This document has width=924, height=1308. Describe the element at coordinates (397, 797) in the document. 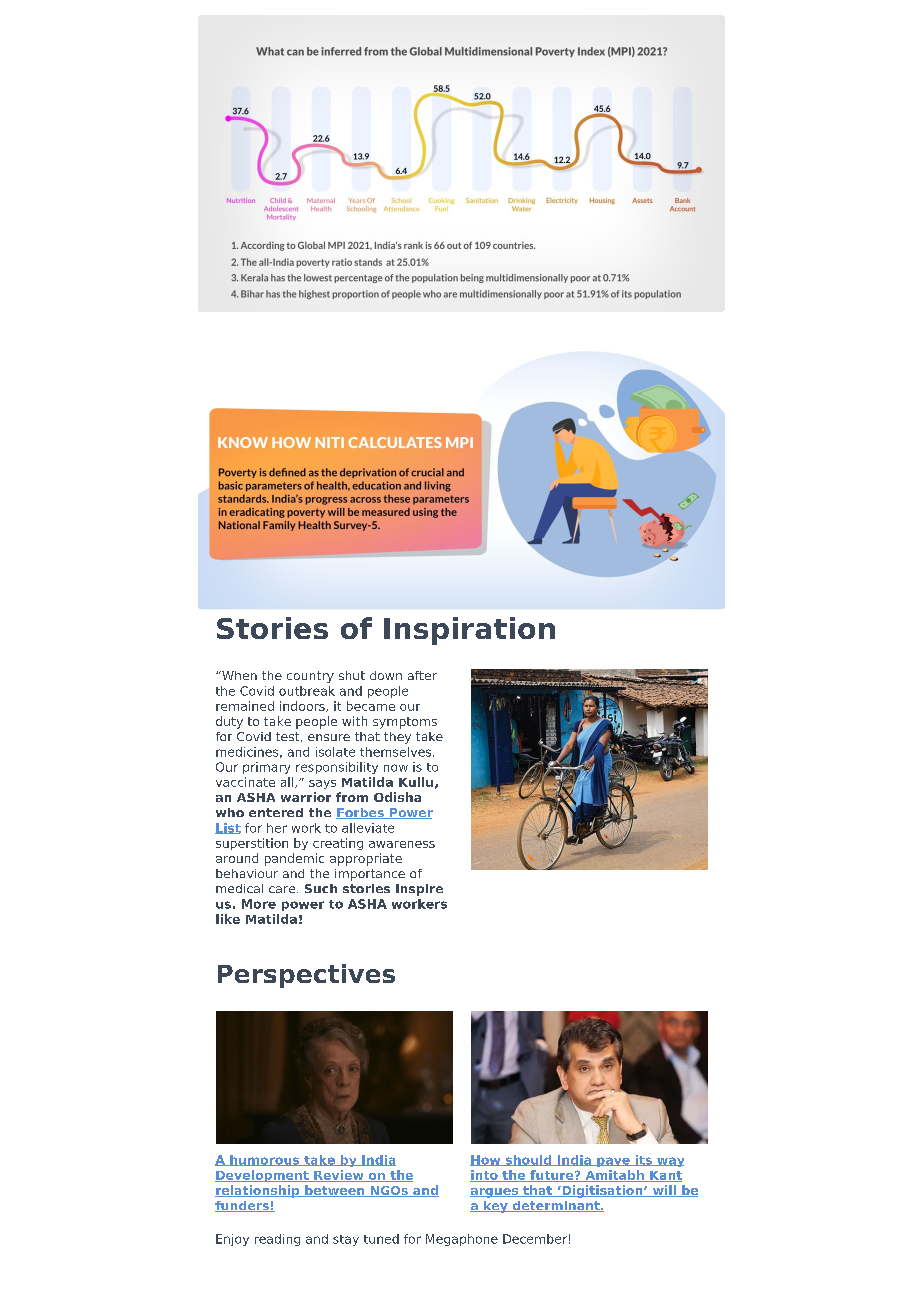

I see `Odisha` at that location.
